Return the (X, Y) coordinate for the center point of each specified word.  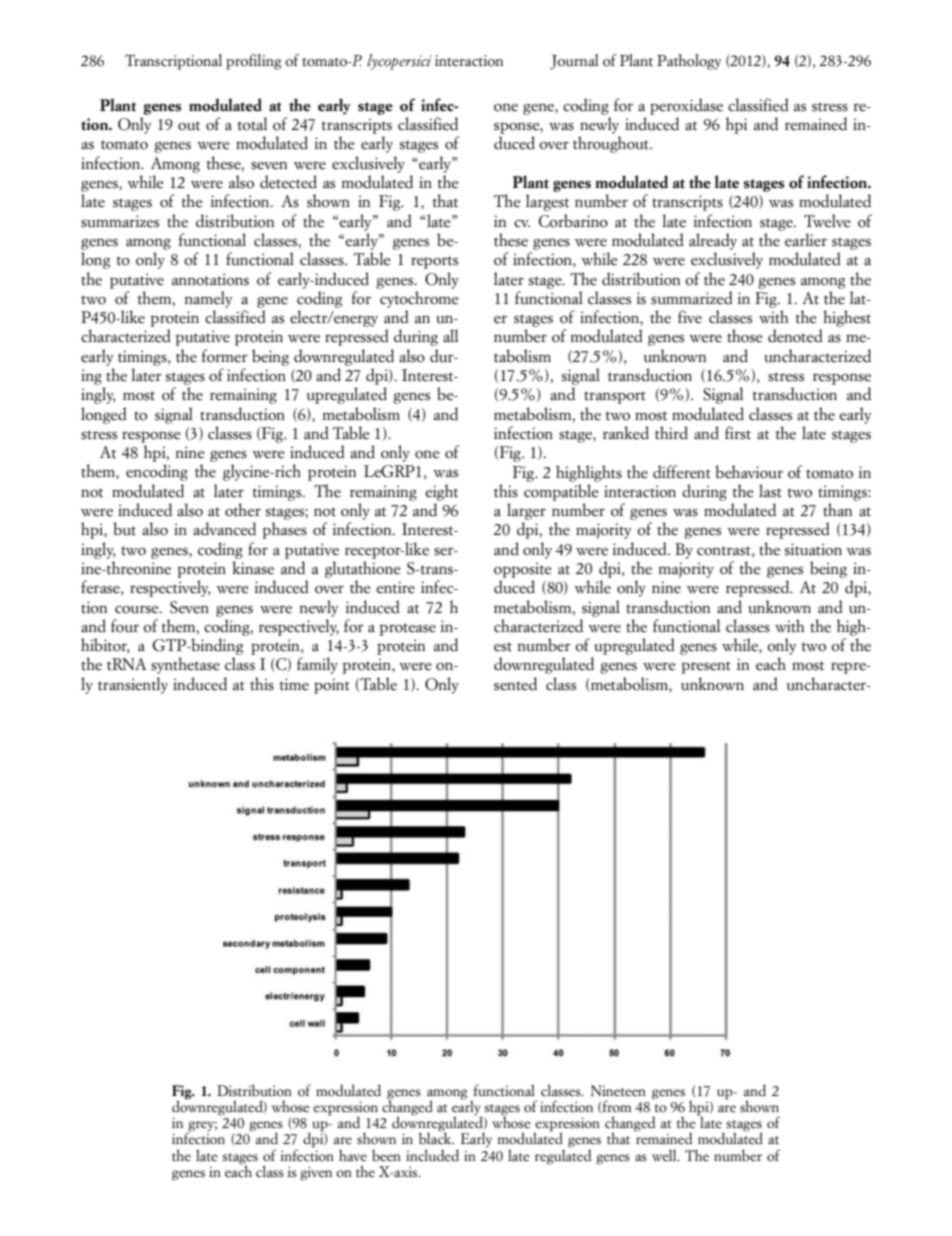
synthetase (185, 665)
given (316, 1173)
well (665, 1155)
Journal (574, 62)
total (252, 124)
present (706, 667)
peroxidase (686, 106)
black (436, 1138)
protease (407, 629)
